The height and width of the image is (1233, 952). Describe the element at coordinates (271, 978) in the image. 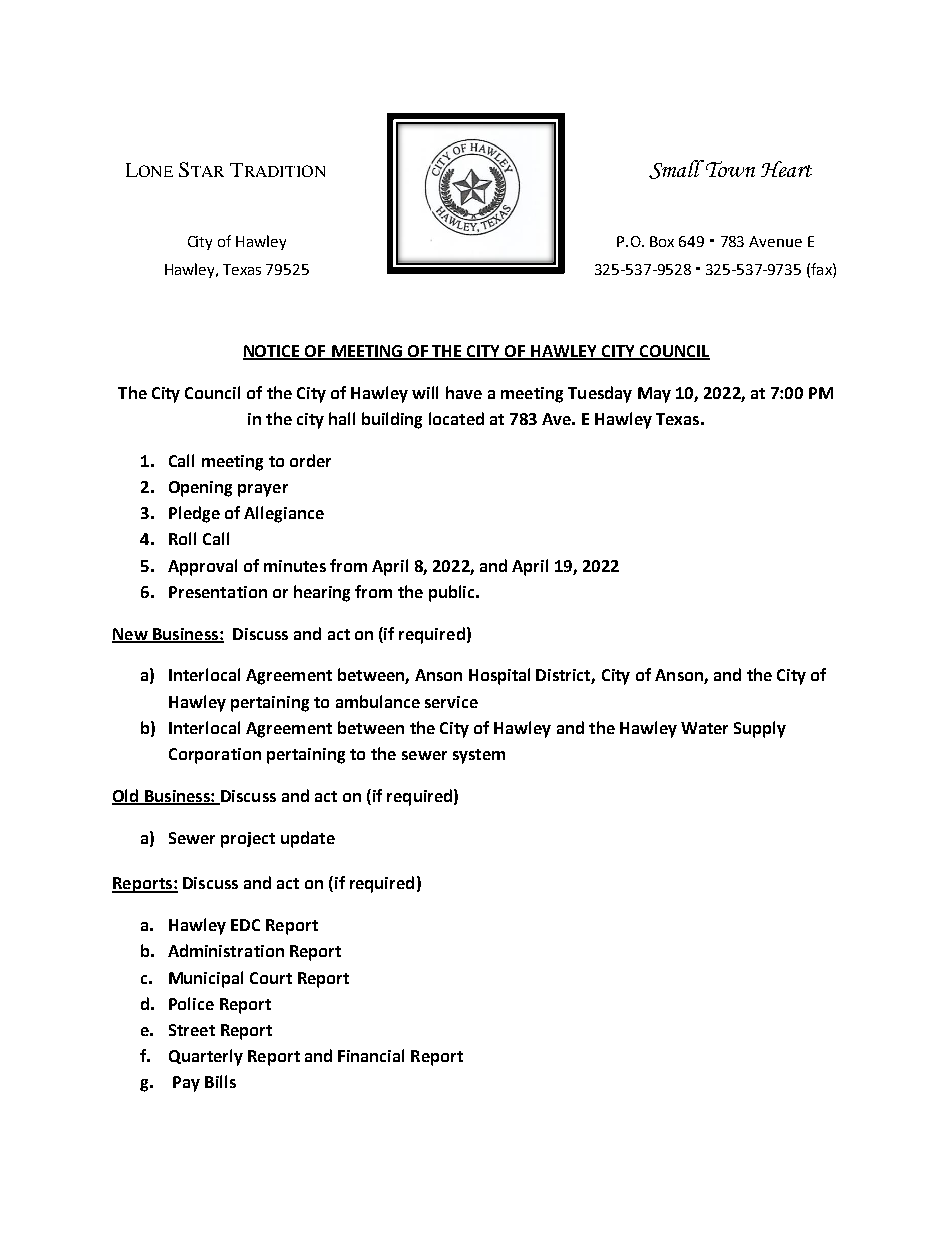

I see `Court` at that location.
